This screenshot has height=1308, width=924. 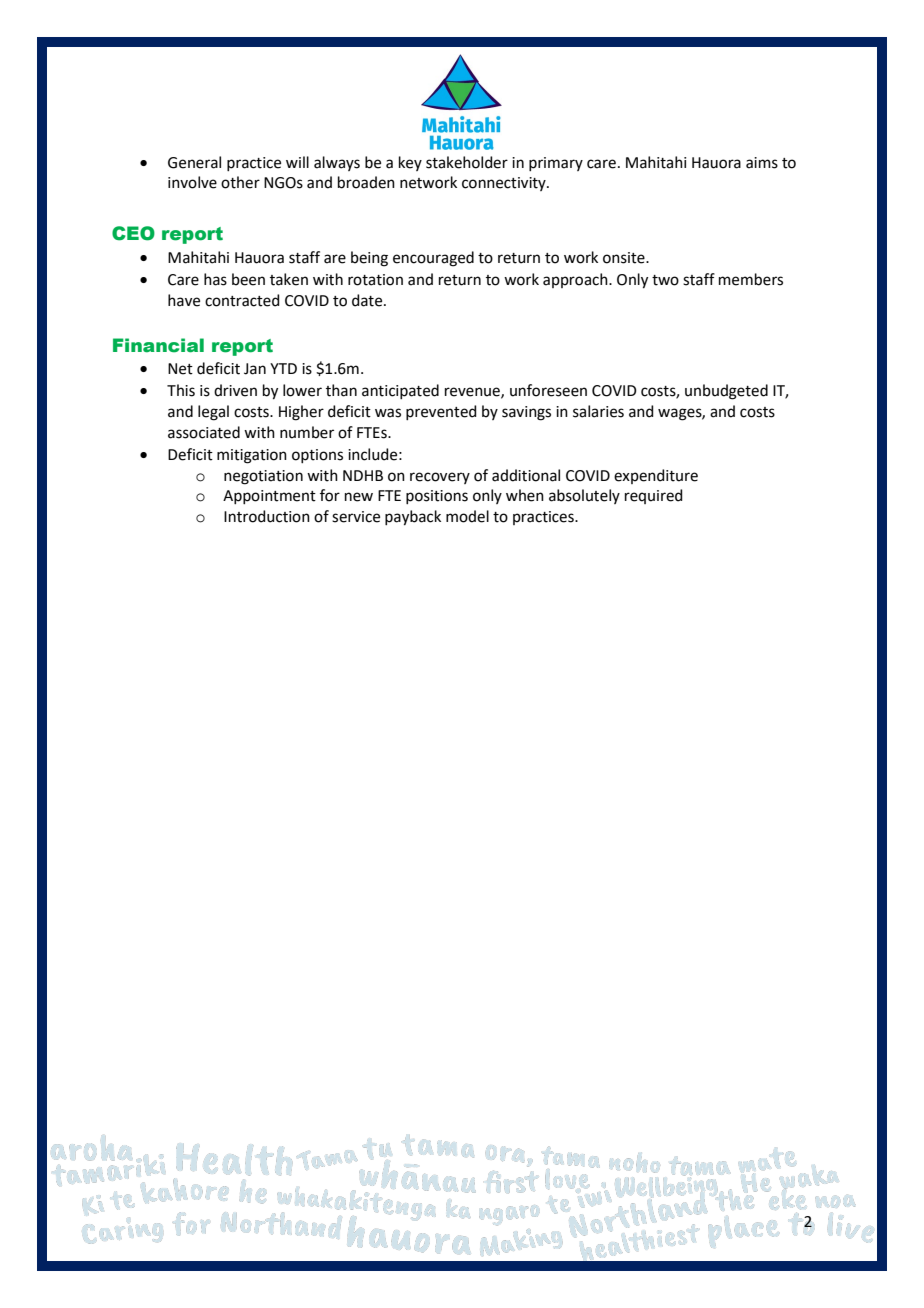 I want to click on encouraged, so click(x=433, y=259).
